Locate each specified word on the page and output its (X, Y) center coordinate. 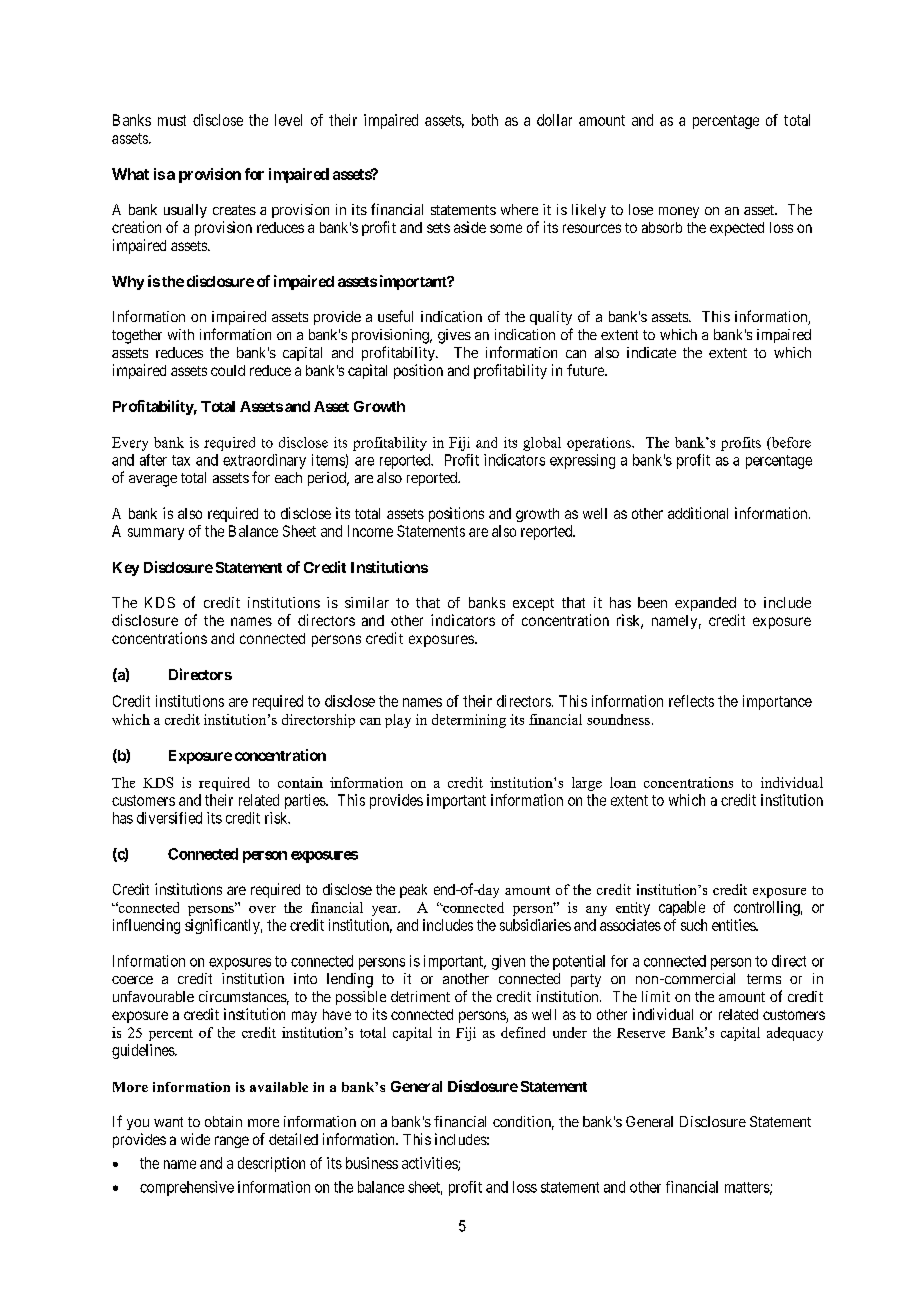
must (172, 120)
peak (413, 891)
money (679, 212)
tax (181, 460)
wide (195, 1139)
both (485, 120)
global (542, 444)
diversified (169, 818)
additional (698, 513)
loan (623, 782)
